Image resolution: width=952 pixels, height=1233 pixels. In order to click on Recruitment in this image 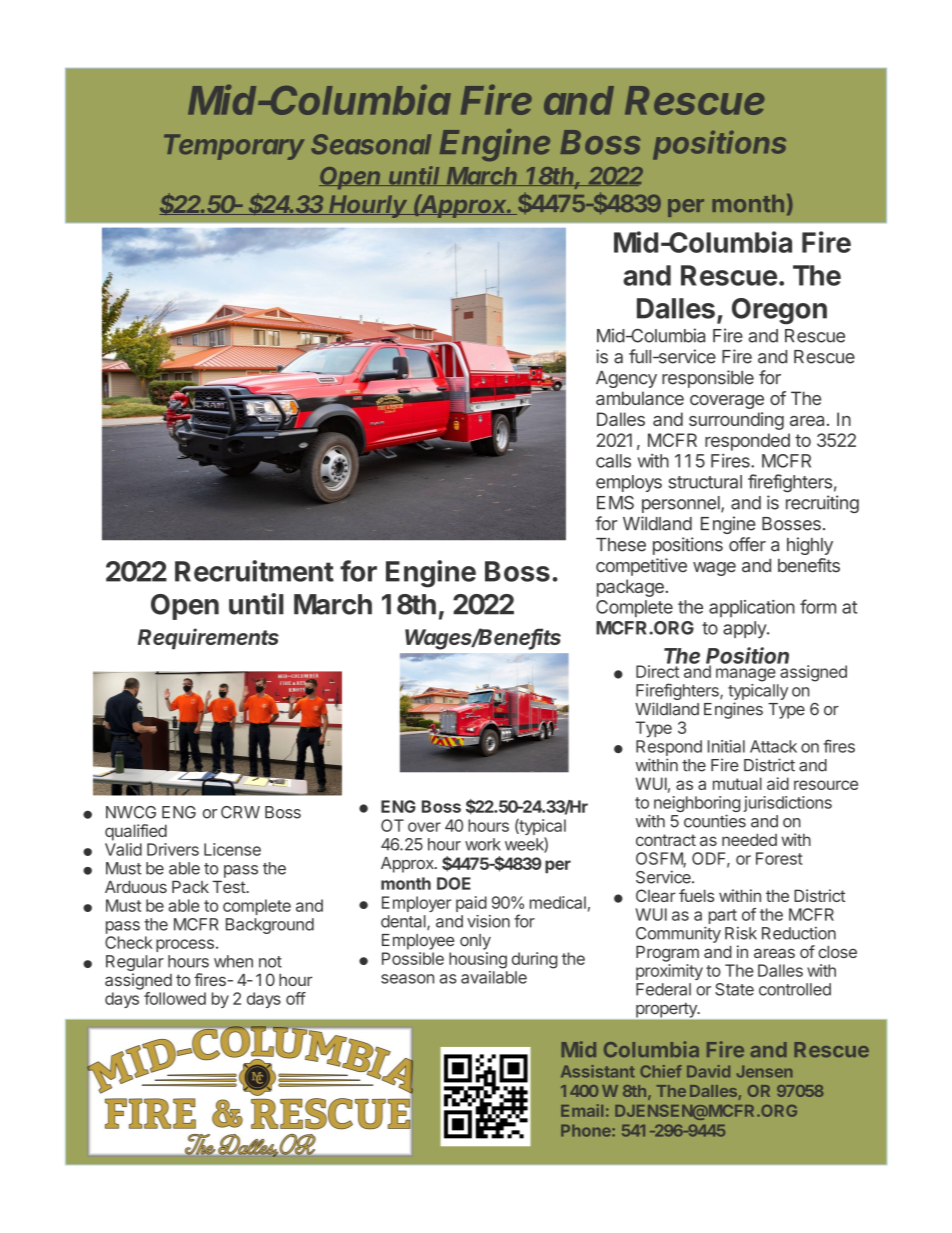, I will do `click(254, 571)`.
